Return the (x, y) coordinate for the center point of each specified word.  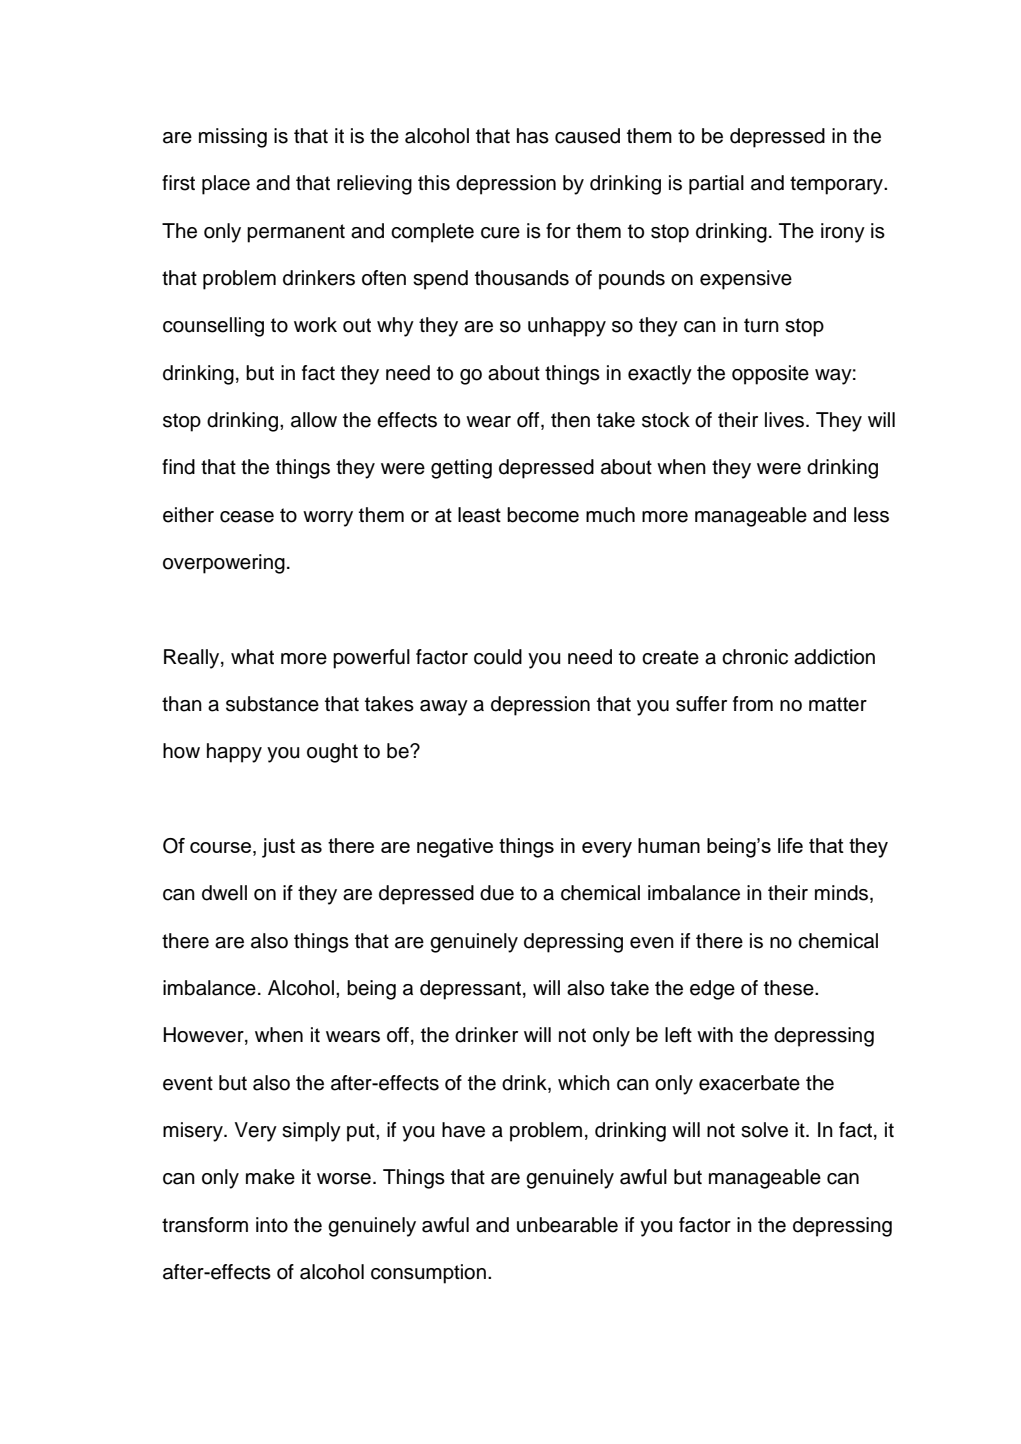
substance (272, 704)
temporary (838, 185)
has (533, 136)
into (272, 1225)
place (226, 185)
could (498, 657)
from (753, 704)
